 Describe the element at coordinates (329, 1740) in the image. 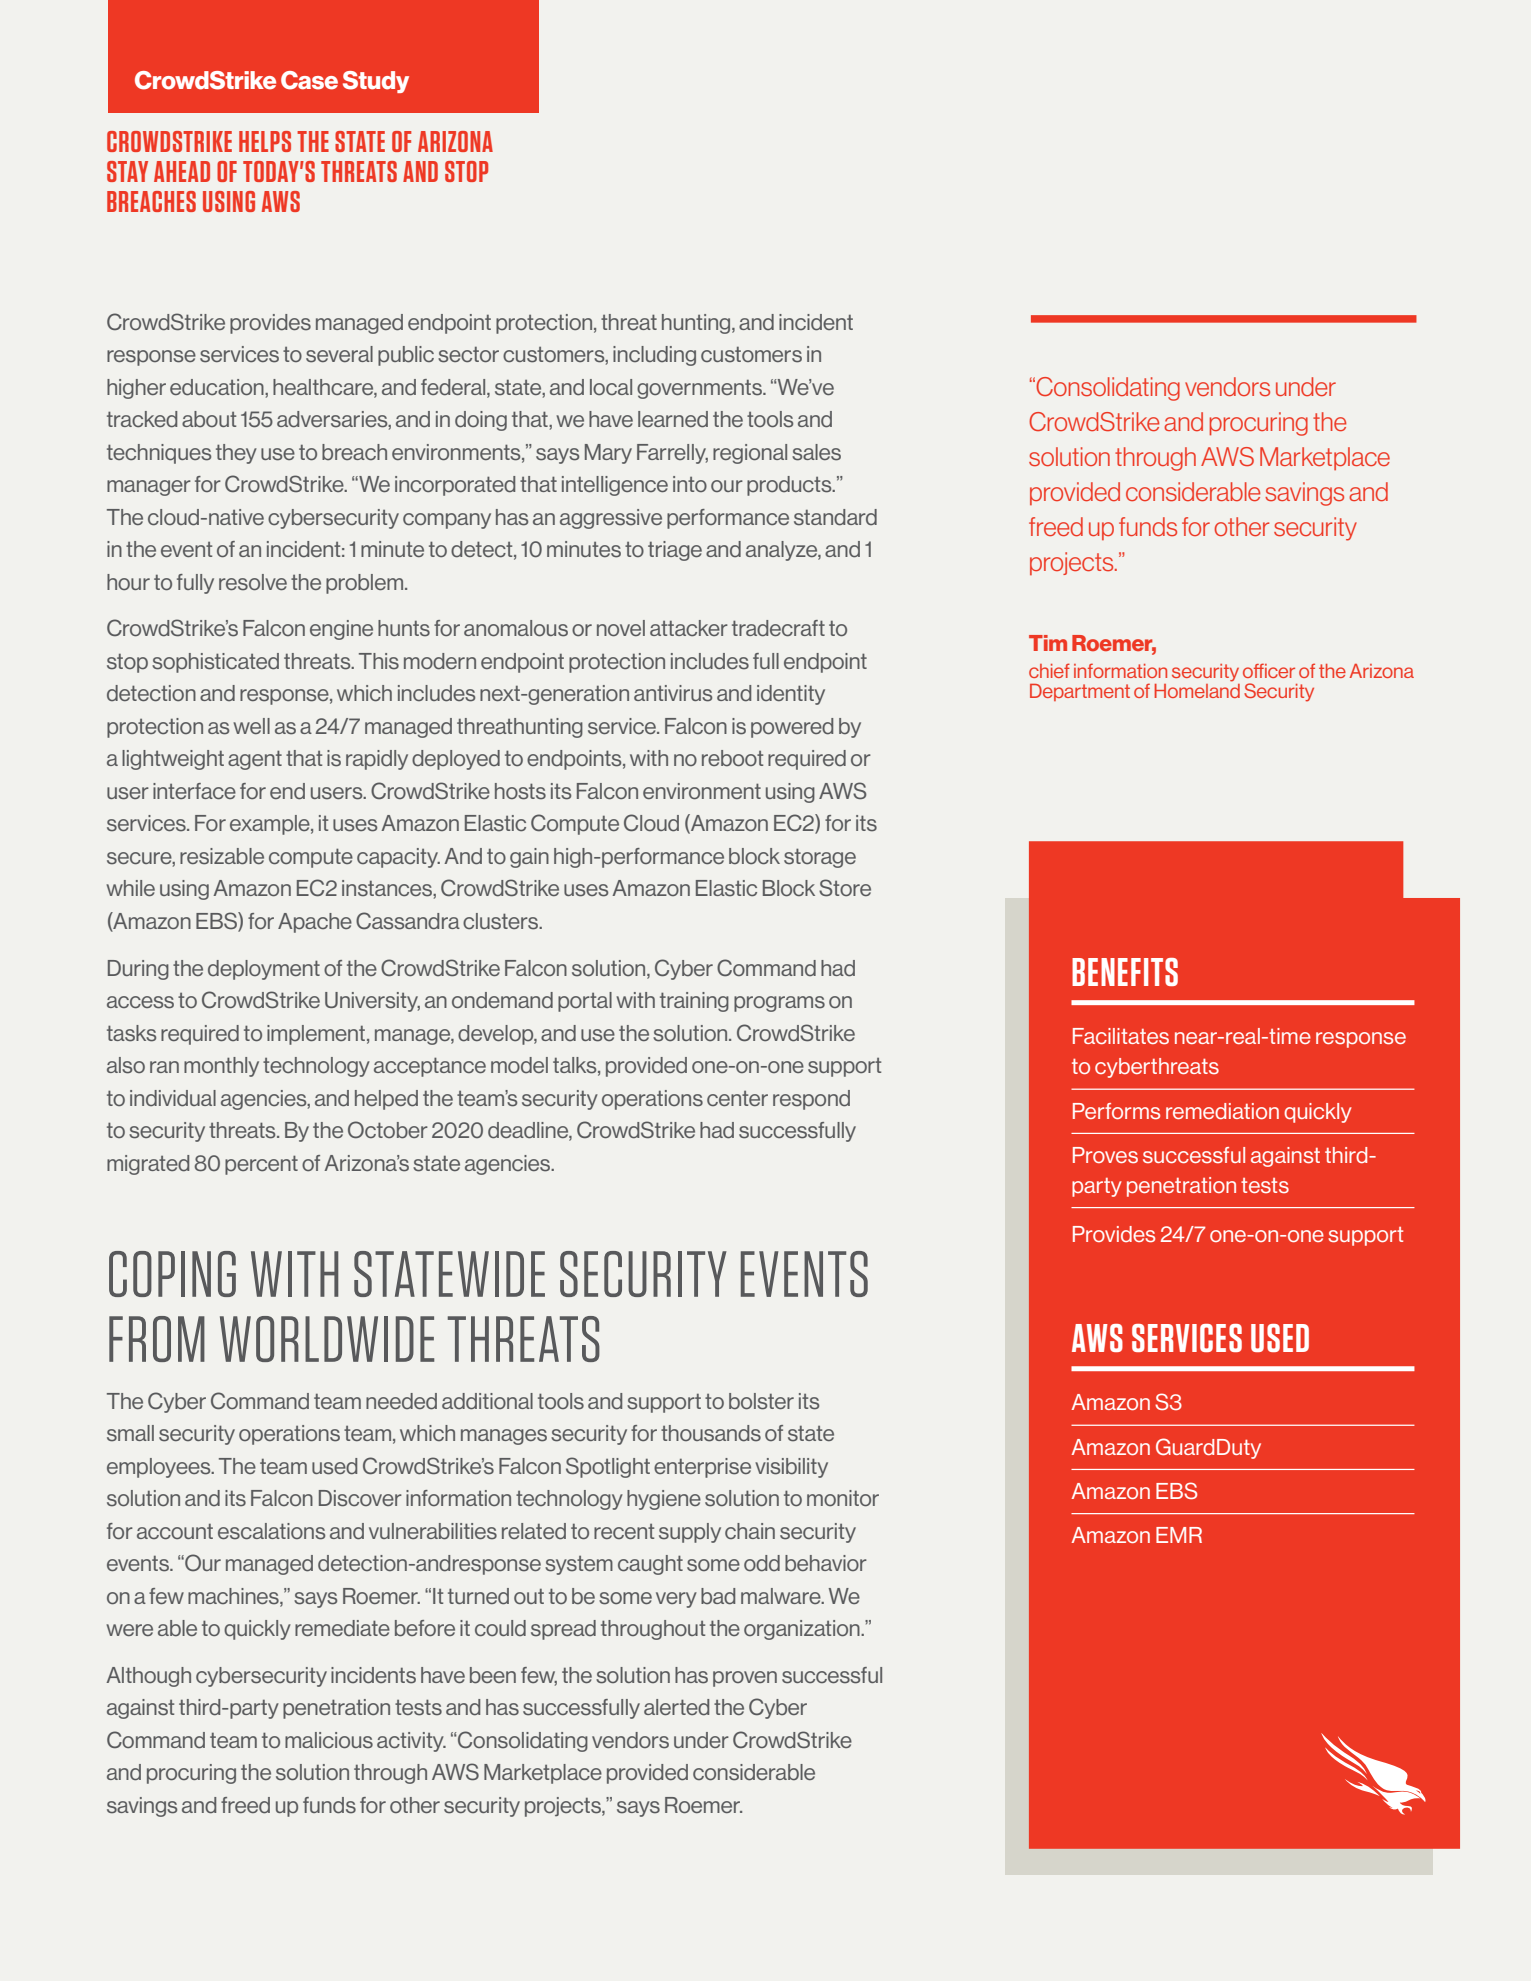

I see `malicious` at that location.
